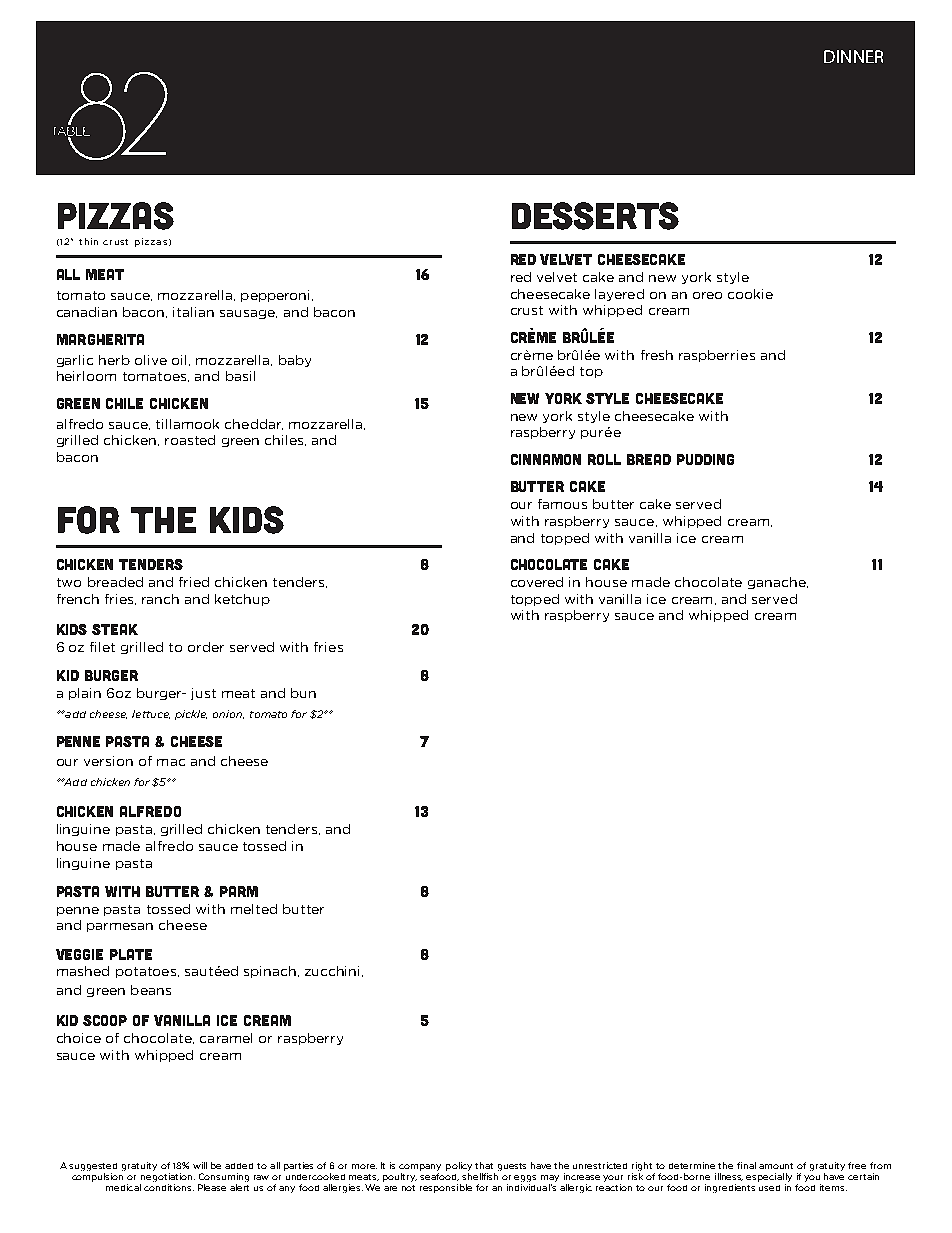 Image resolution: width=952 pixels, height=1233 pixels. Describe the element at coordinates (88, 241) in the screenshot. I see `thin` at that location.
